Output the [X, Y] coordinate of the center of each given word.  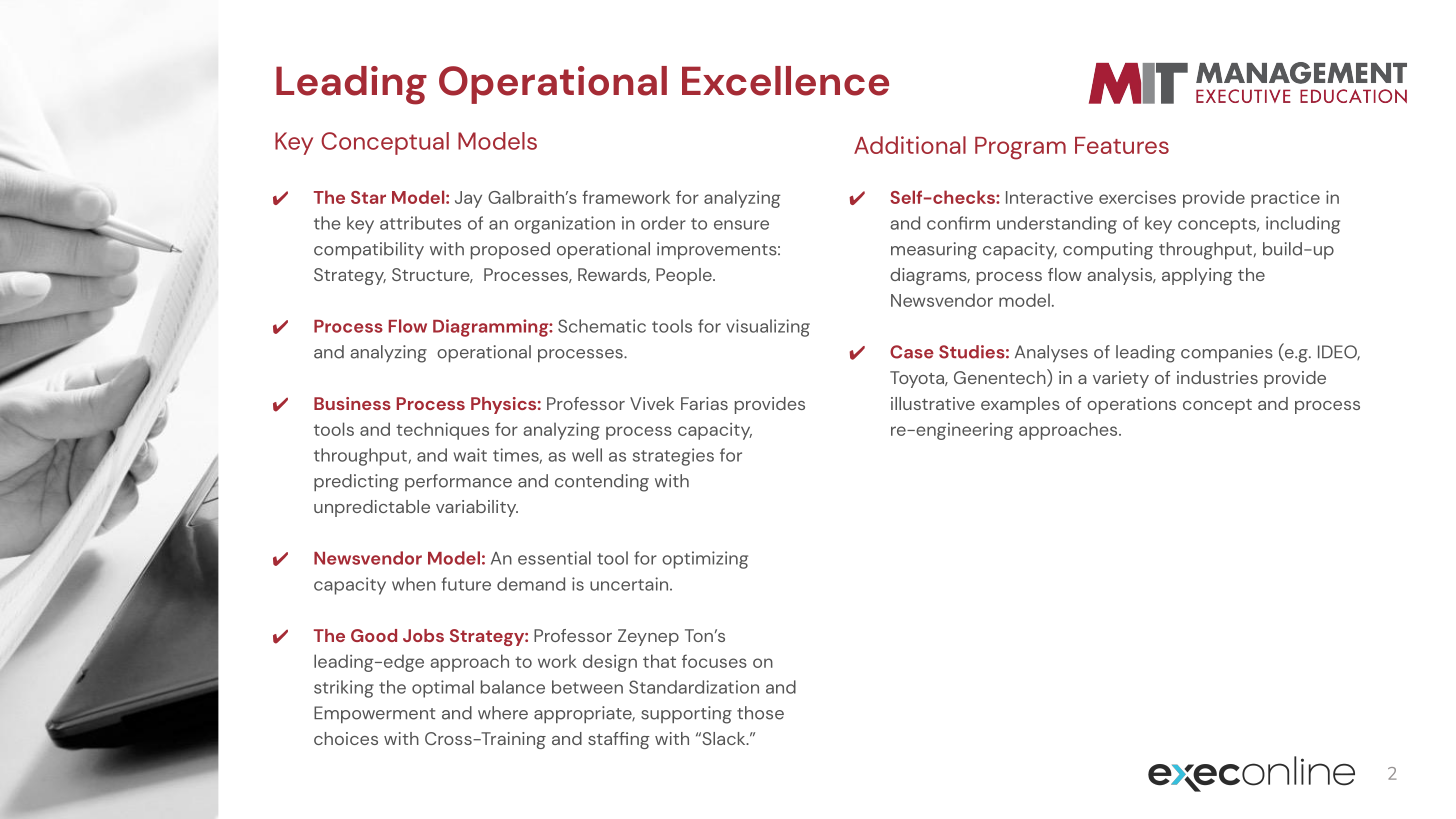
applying [1197, 276]
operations [1131, 405]
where [503, 713]
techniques [442, 431]
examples [1020, 405]
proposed [510, 250]
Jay [468, 199]
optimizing [705, 560]
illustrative [933, 403]
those [760, 713]
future [466, 584]
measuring [934, 251]
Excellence [785, 81]
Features [1122, 145]
